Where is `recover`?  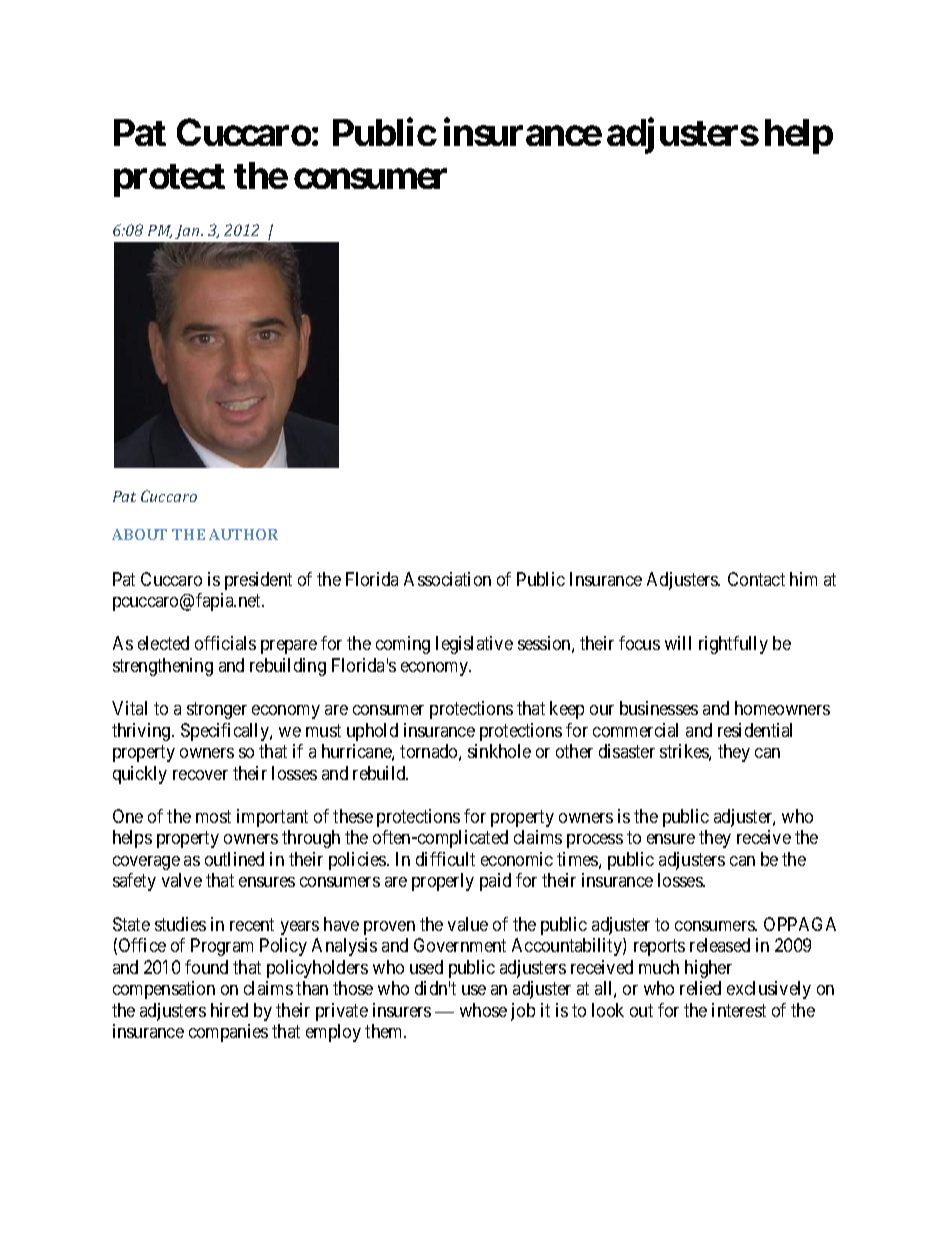
recover is located at coordinates (200, 775).
